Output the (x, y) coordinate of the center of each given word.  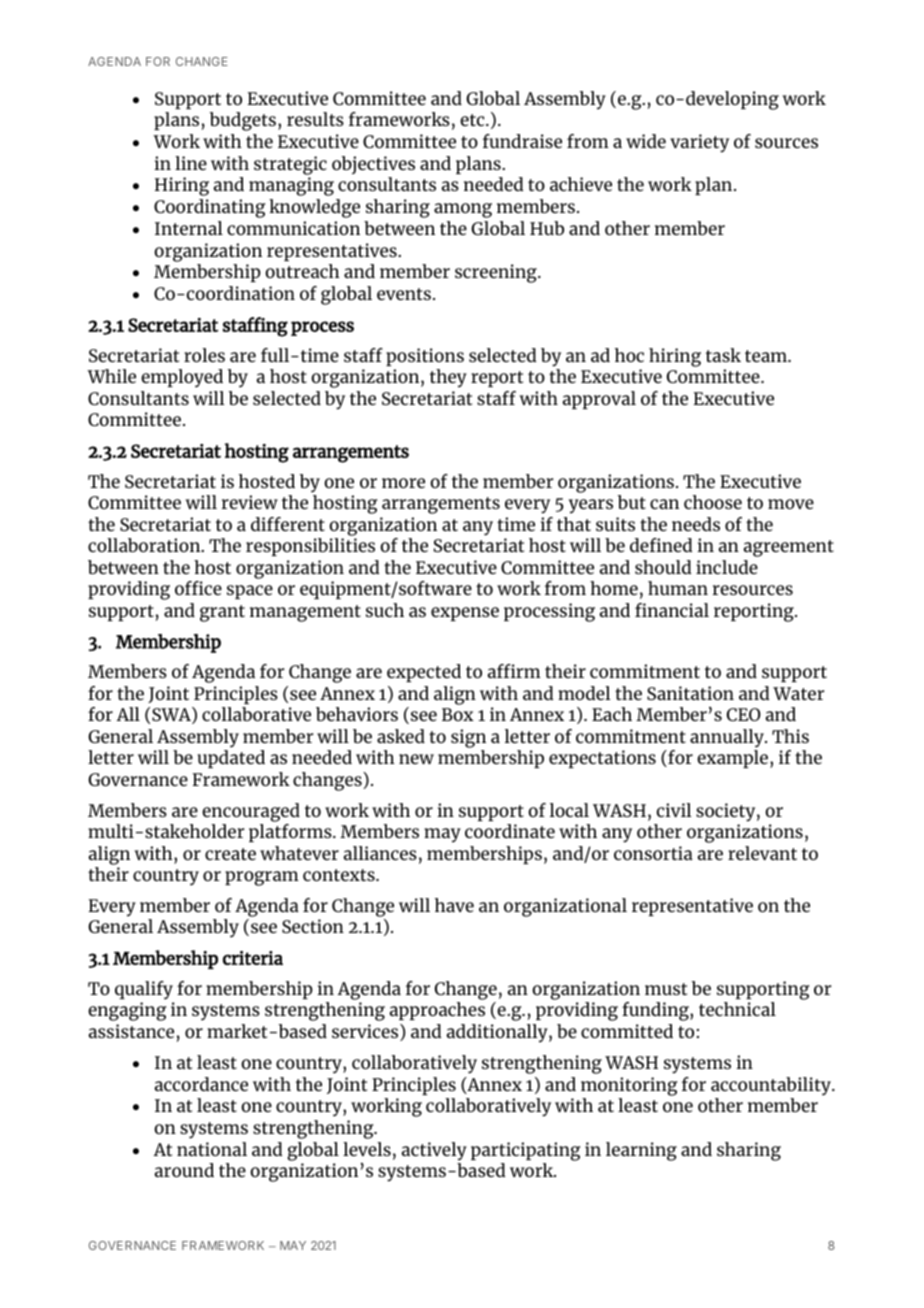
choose (713, 502)
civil (674, 810)
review (250, 502)
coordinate (510, 831)
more (403, 483)
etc (473, 120)
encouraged (251, 812)
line (191, 163)
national (212, 1149)
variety (699, 143)
